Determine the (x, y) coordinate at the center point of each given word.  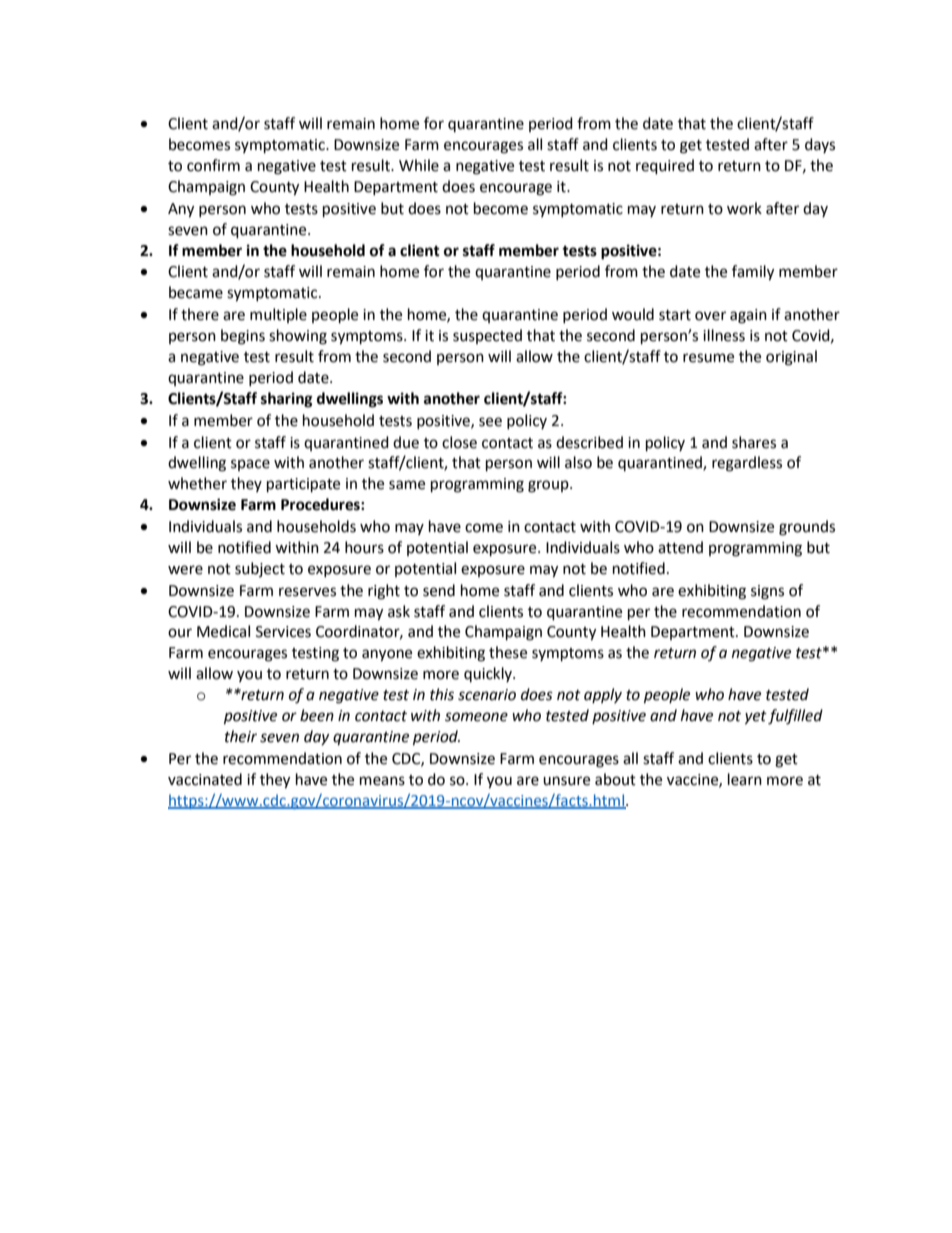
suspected (487, 336)
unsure (566, 781)
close (459, 442)
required (665, 167)
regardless (747, 464)
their (241, 736)
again (748, 316)
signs (767, 592)
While (419, 165)
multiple (278, 315)
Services (283, 632)
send (439, 590)
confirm (213, 165)
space (250, 465)
